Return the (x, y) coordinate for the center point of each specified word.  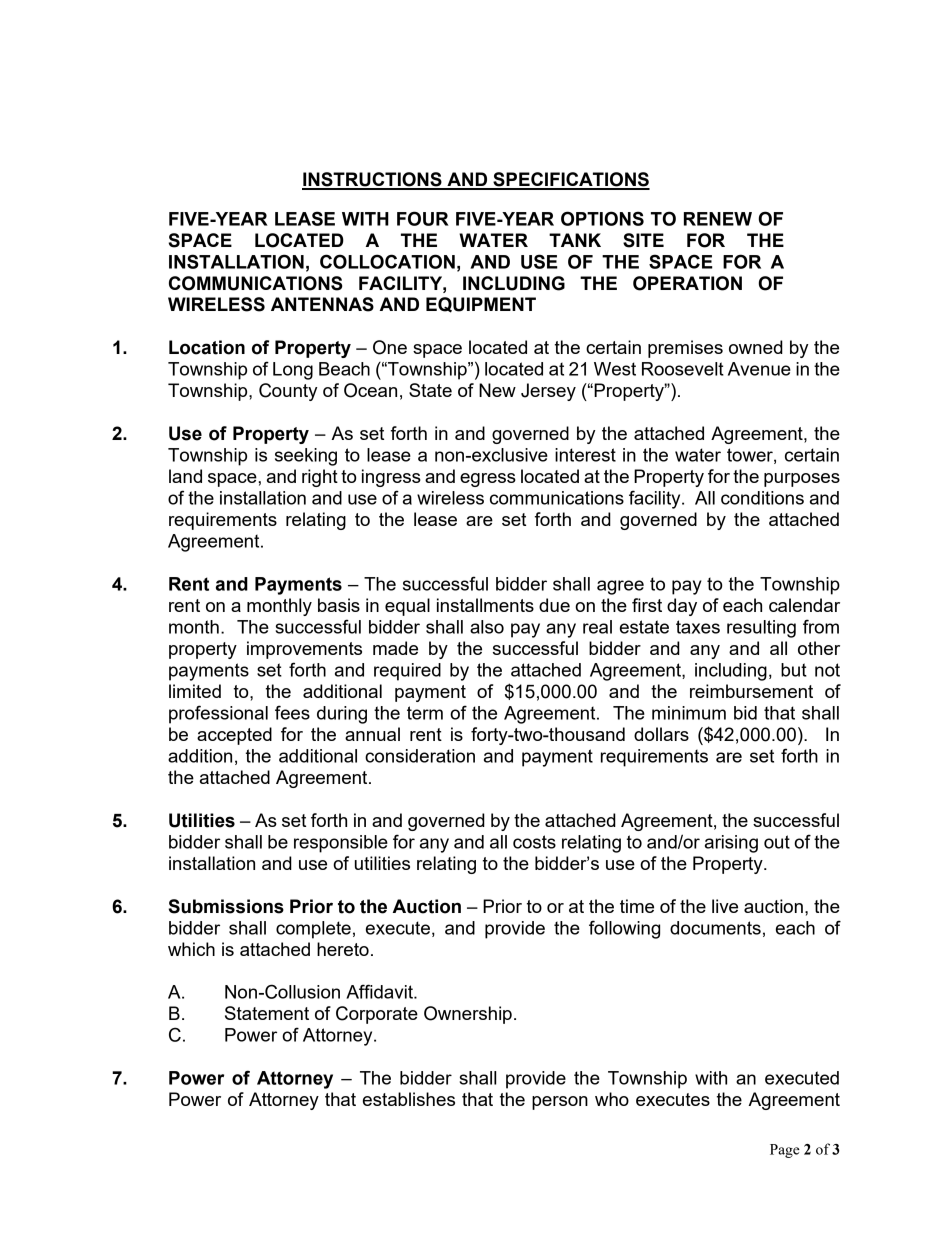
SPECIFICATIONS (570, 180)
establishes (409, 1099)
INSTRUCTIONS (373, 180)
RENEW (718, 219)
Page (785, 1151)
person (560, 1103)
